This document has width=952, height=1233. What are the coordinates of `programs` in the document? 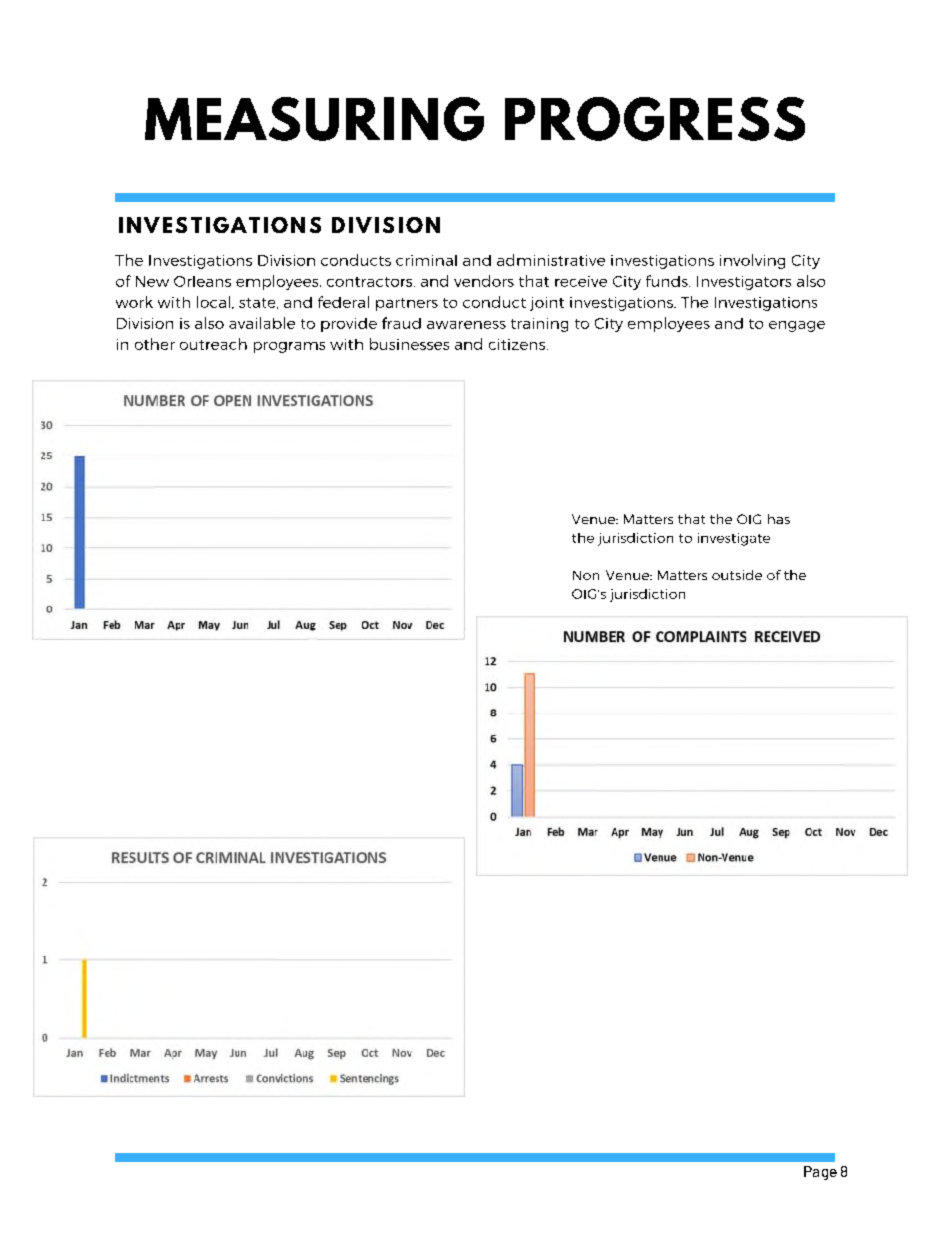 It's located at (289, 347).
